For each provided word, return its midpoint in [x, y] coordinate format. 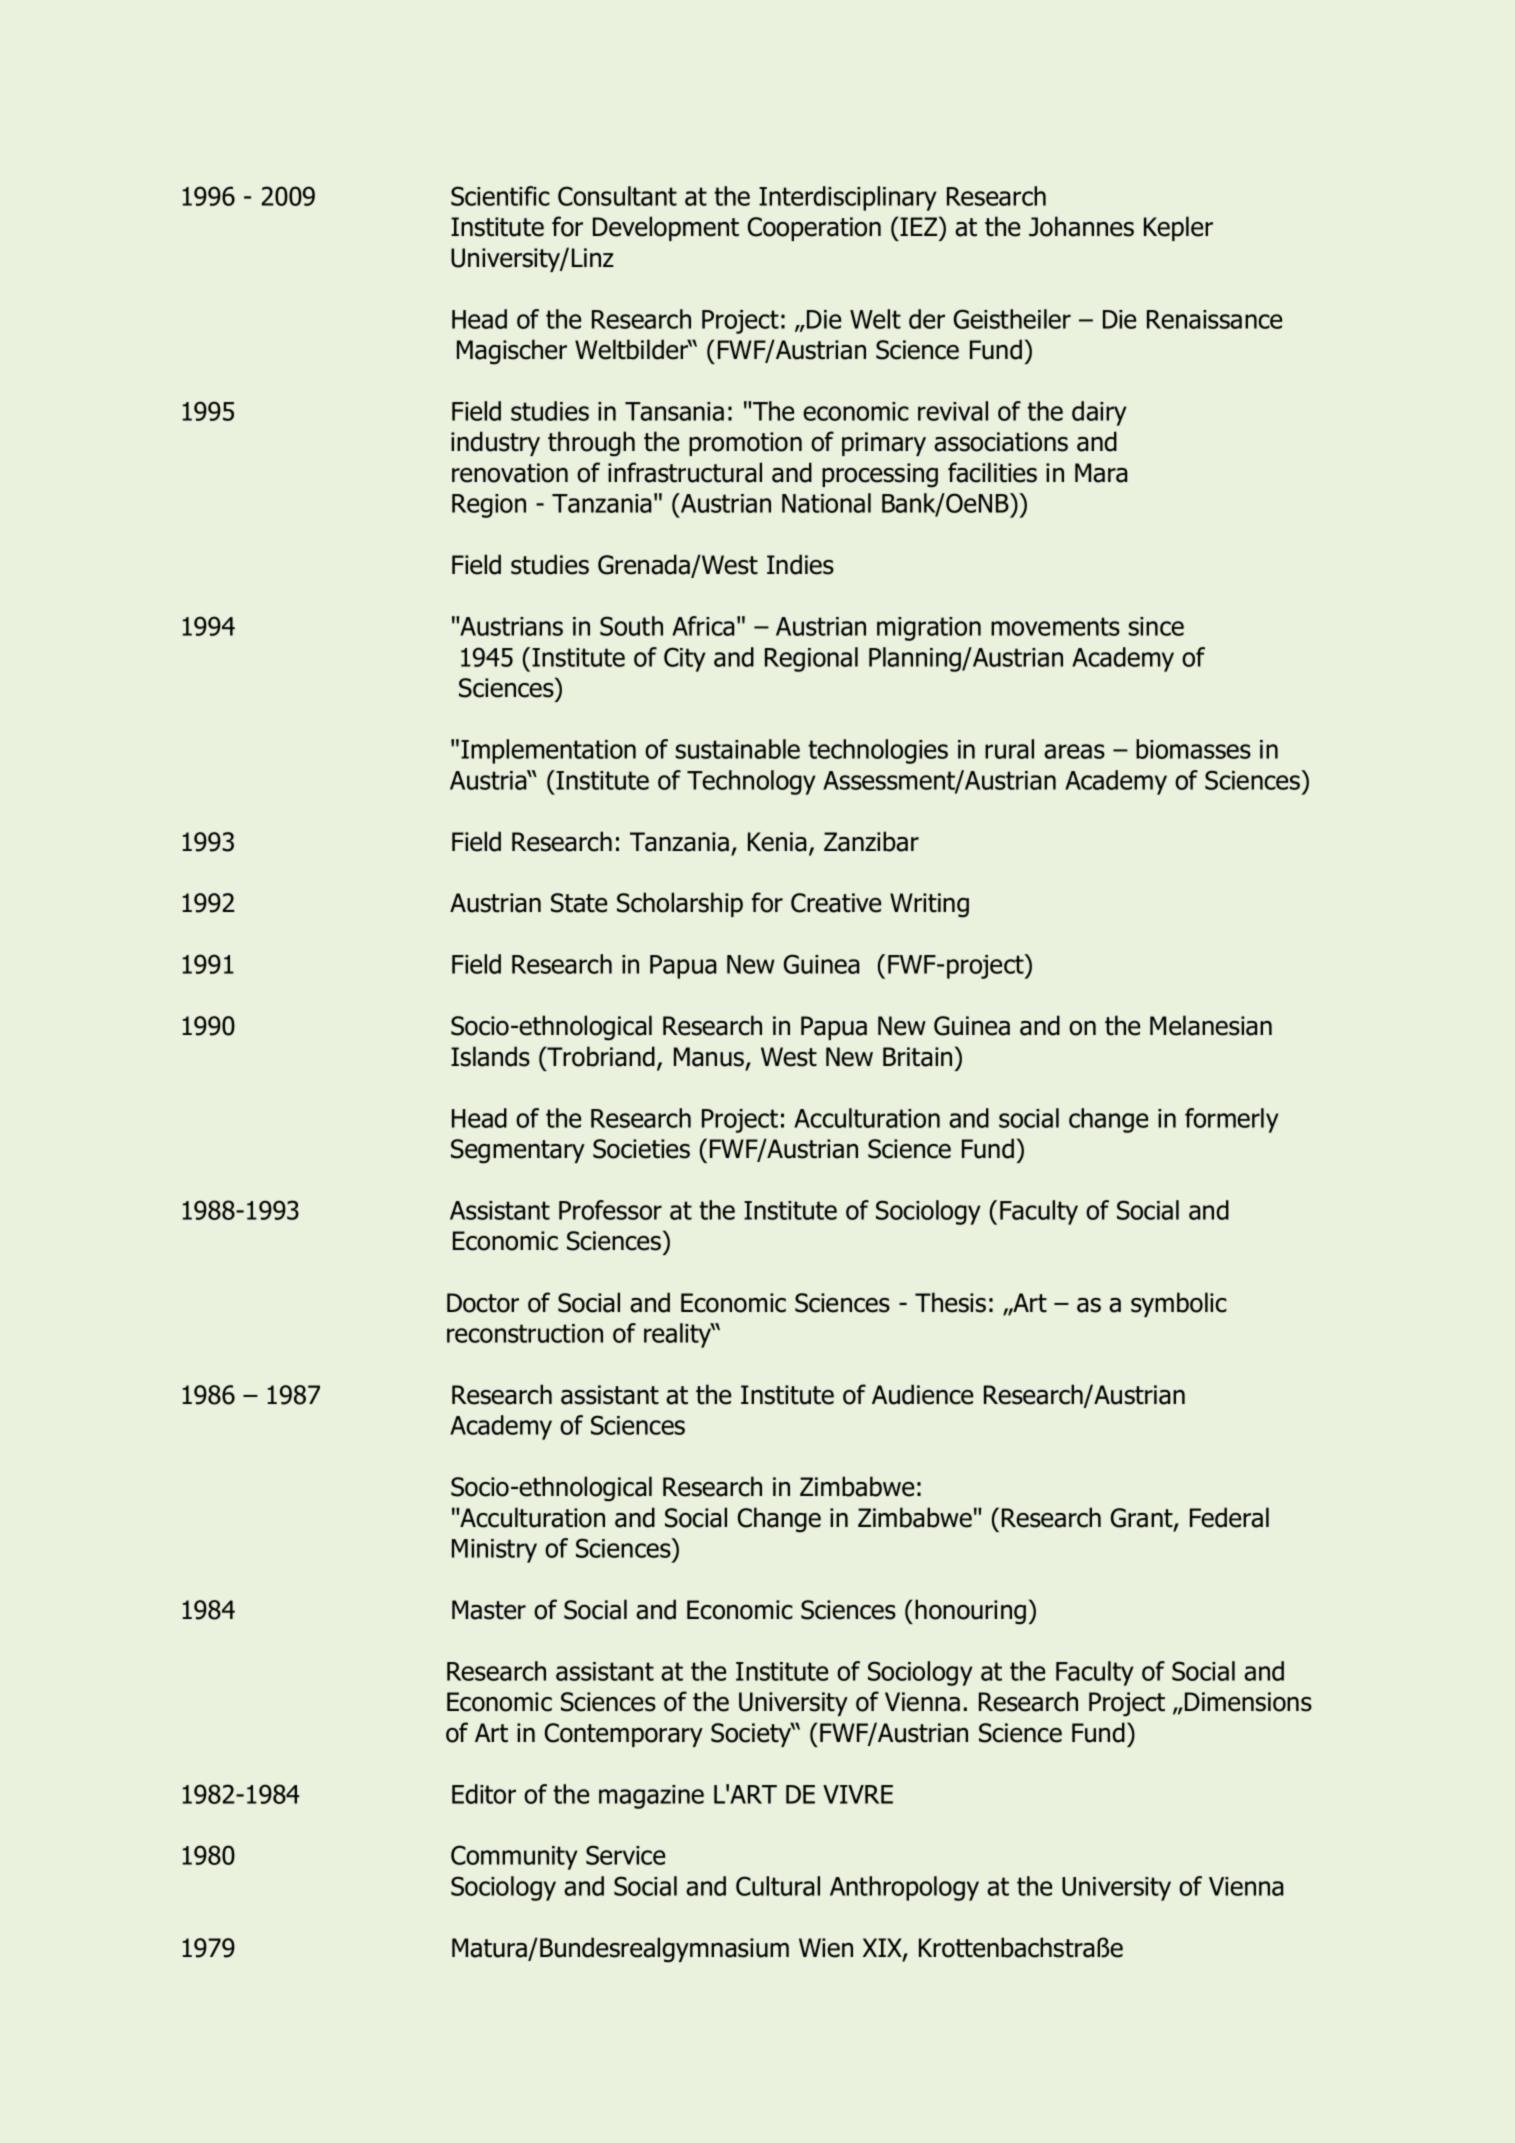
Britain [917, 1057]
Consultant [617, 196]
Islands [490, 1056]
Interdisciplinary [848, 198]
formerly [1232, 1120]
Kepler [1178, 228]
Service [625, 1855]
